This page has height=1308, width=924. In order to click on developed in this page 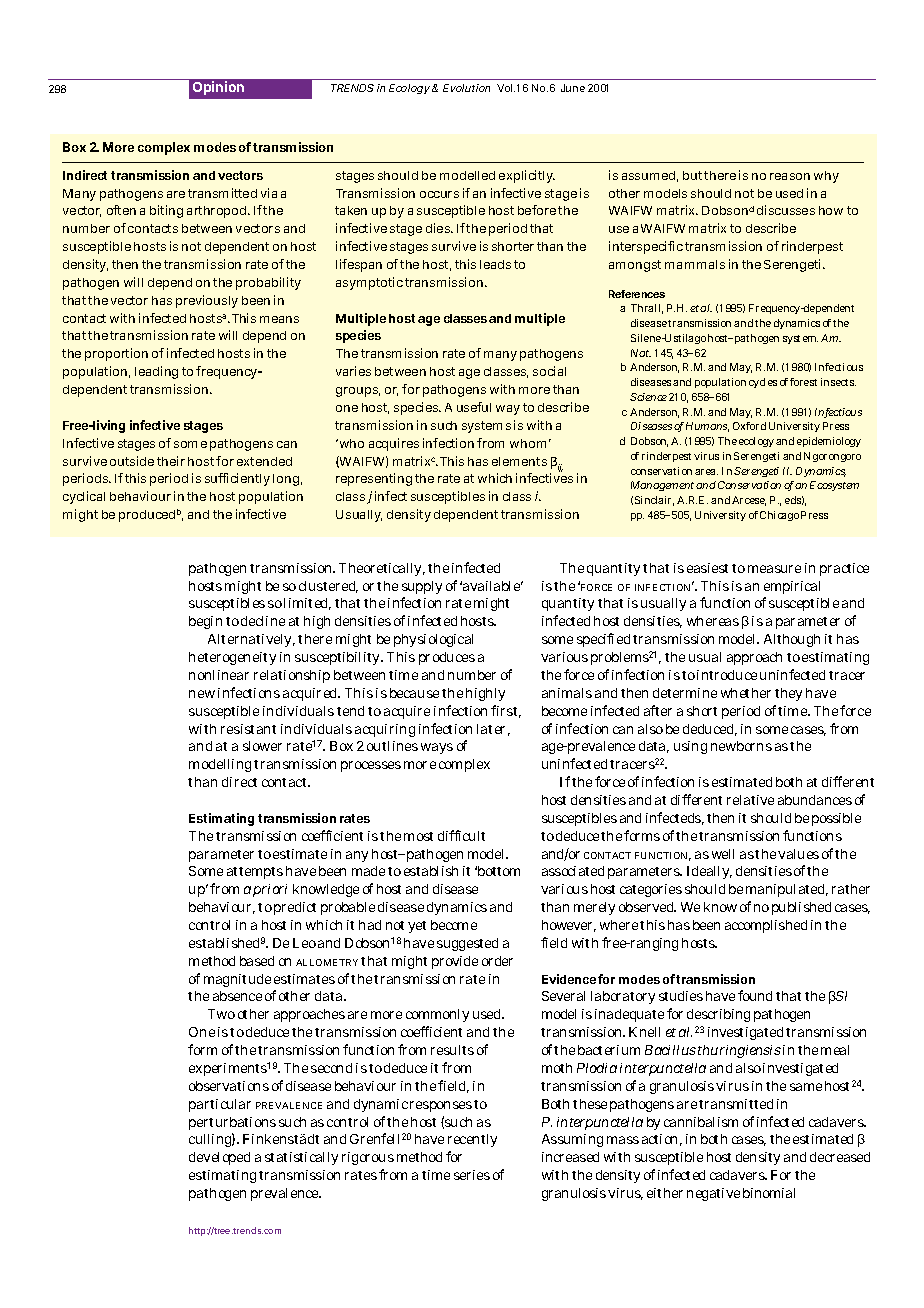, I will do `click(219, 1158)`.
